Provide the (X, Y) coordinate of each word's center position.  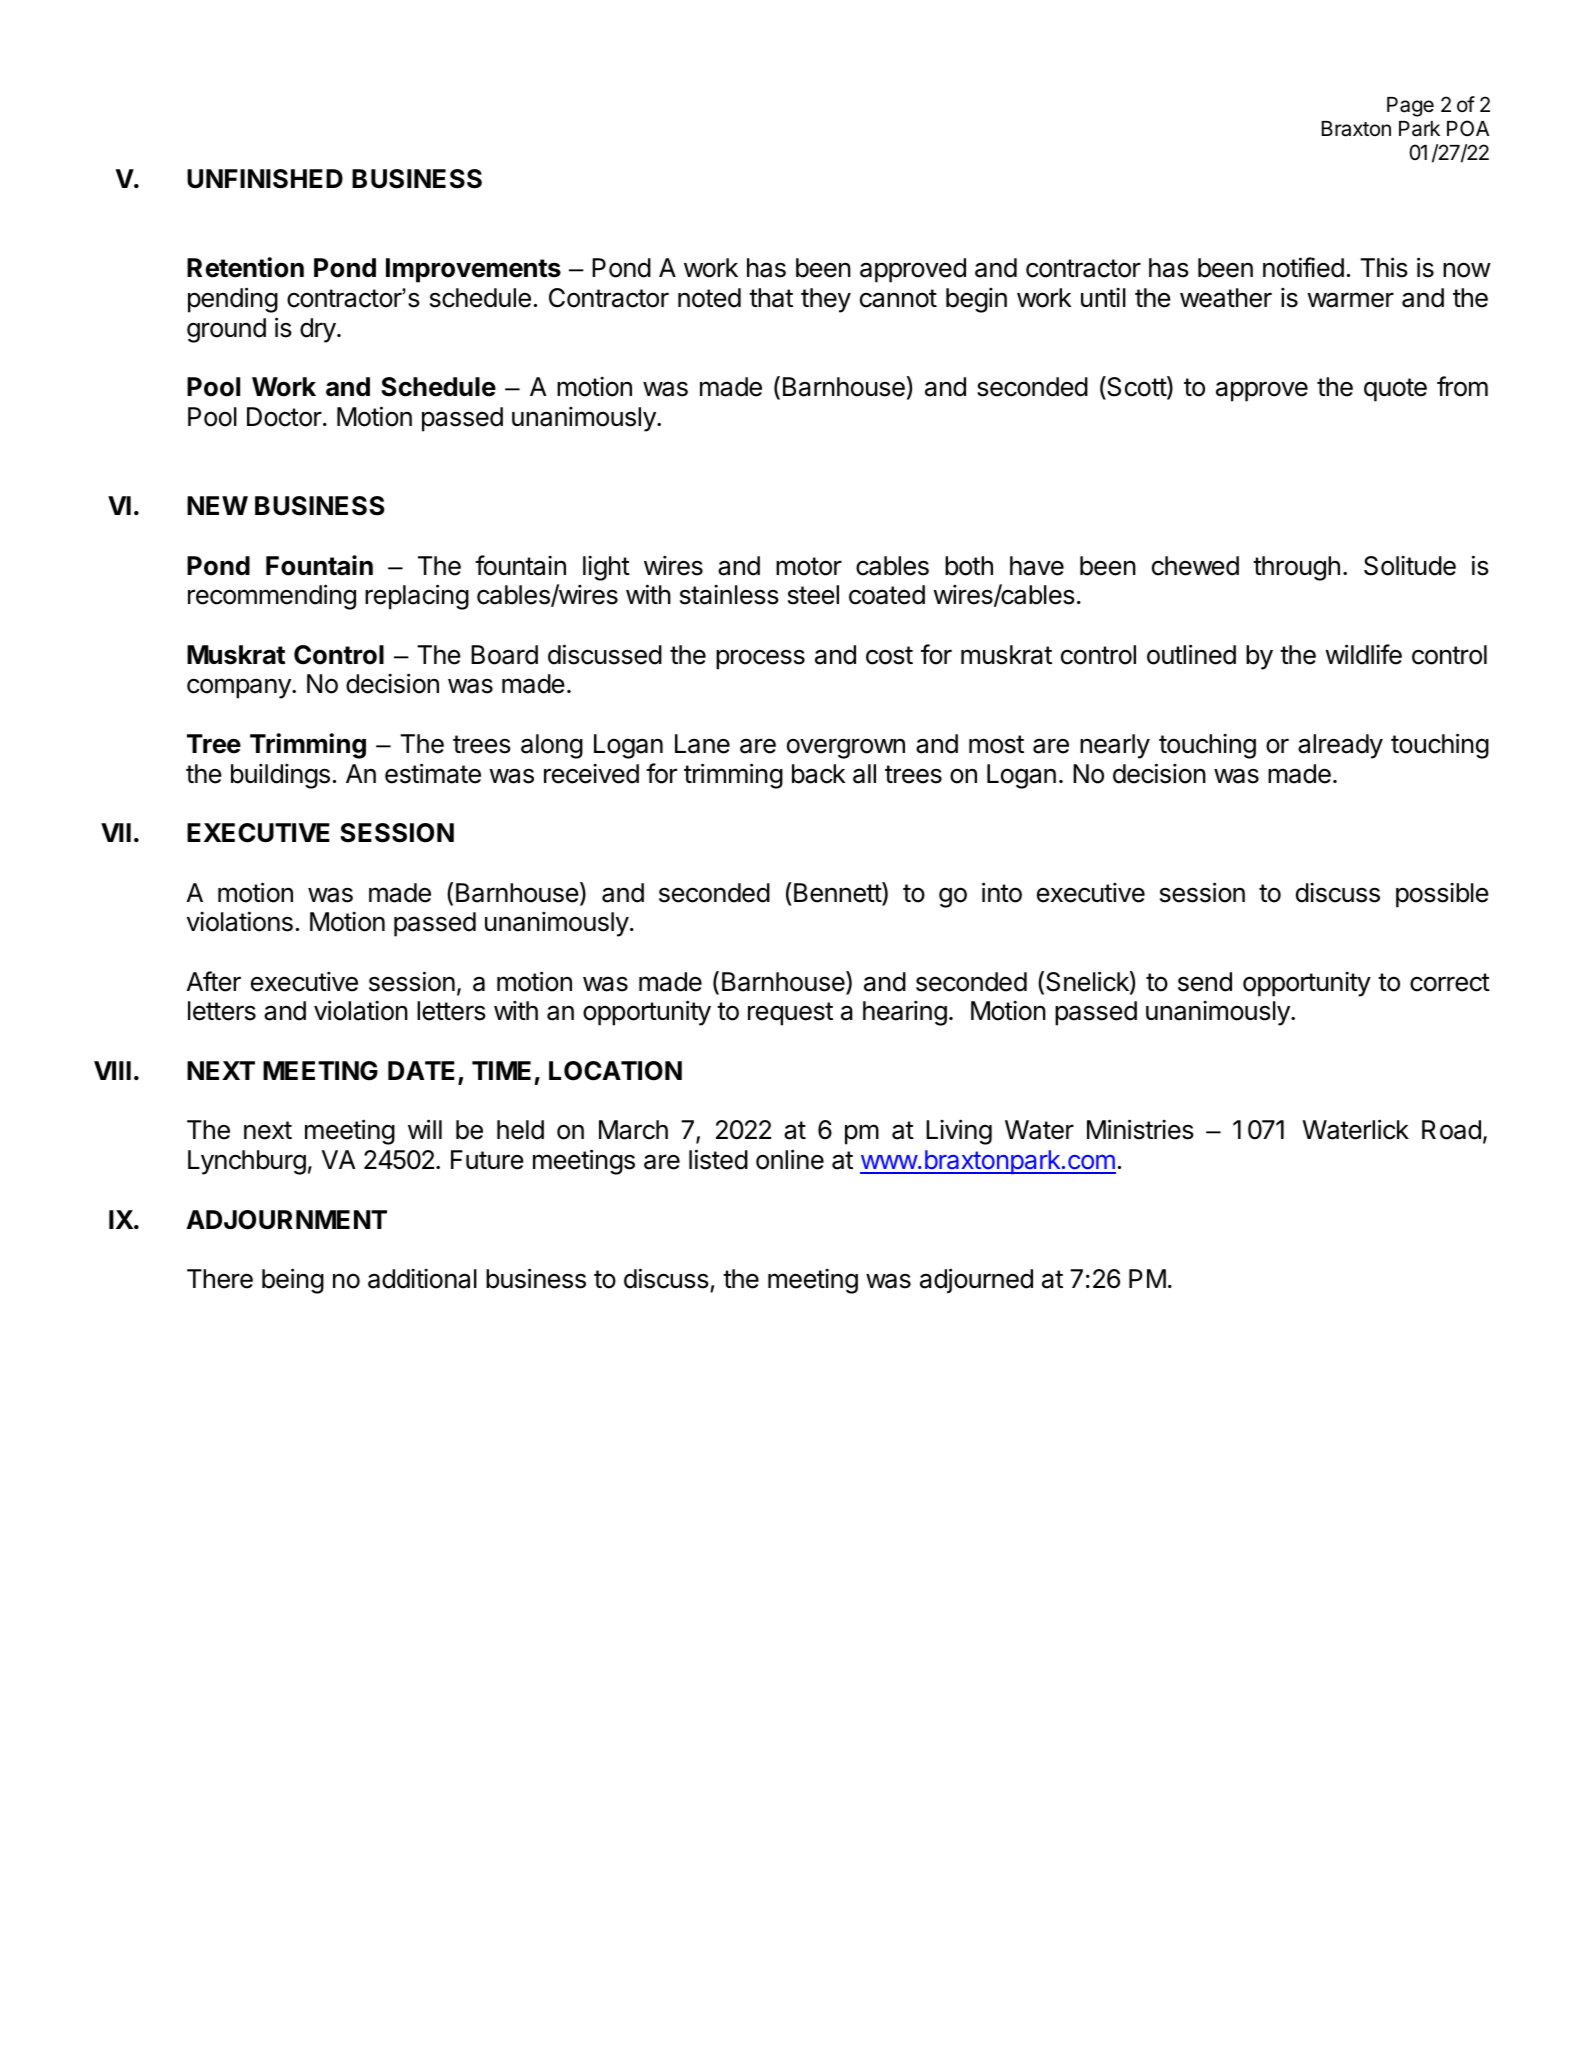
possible (1442, 895)
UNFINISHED (265, 179)
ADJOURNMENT (286, 1220)
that (771, 298)
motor (809, 566)
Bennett (837, 893)
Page (1410, 107)
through (1296, 568)
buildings (280, 776)
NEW (217, 505)
